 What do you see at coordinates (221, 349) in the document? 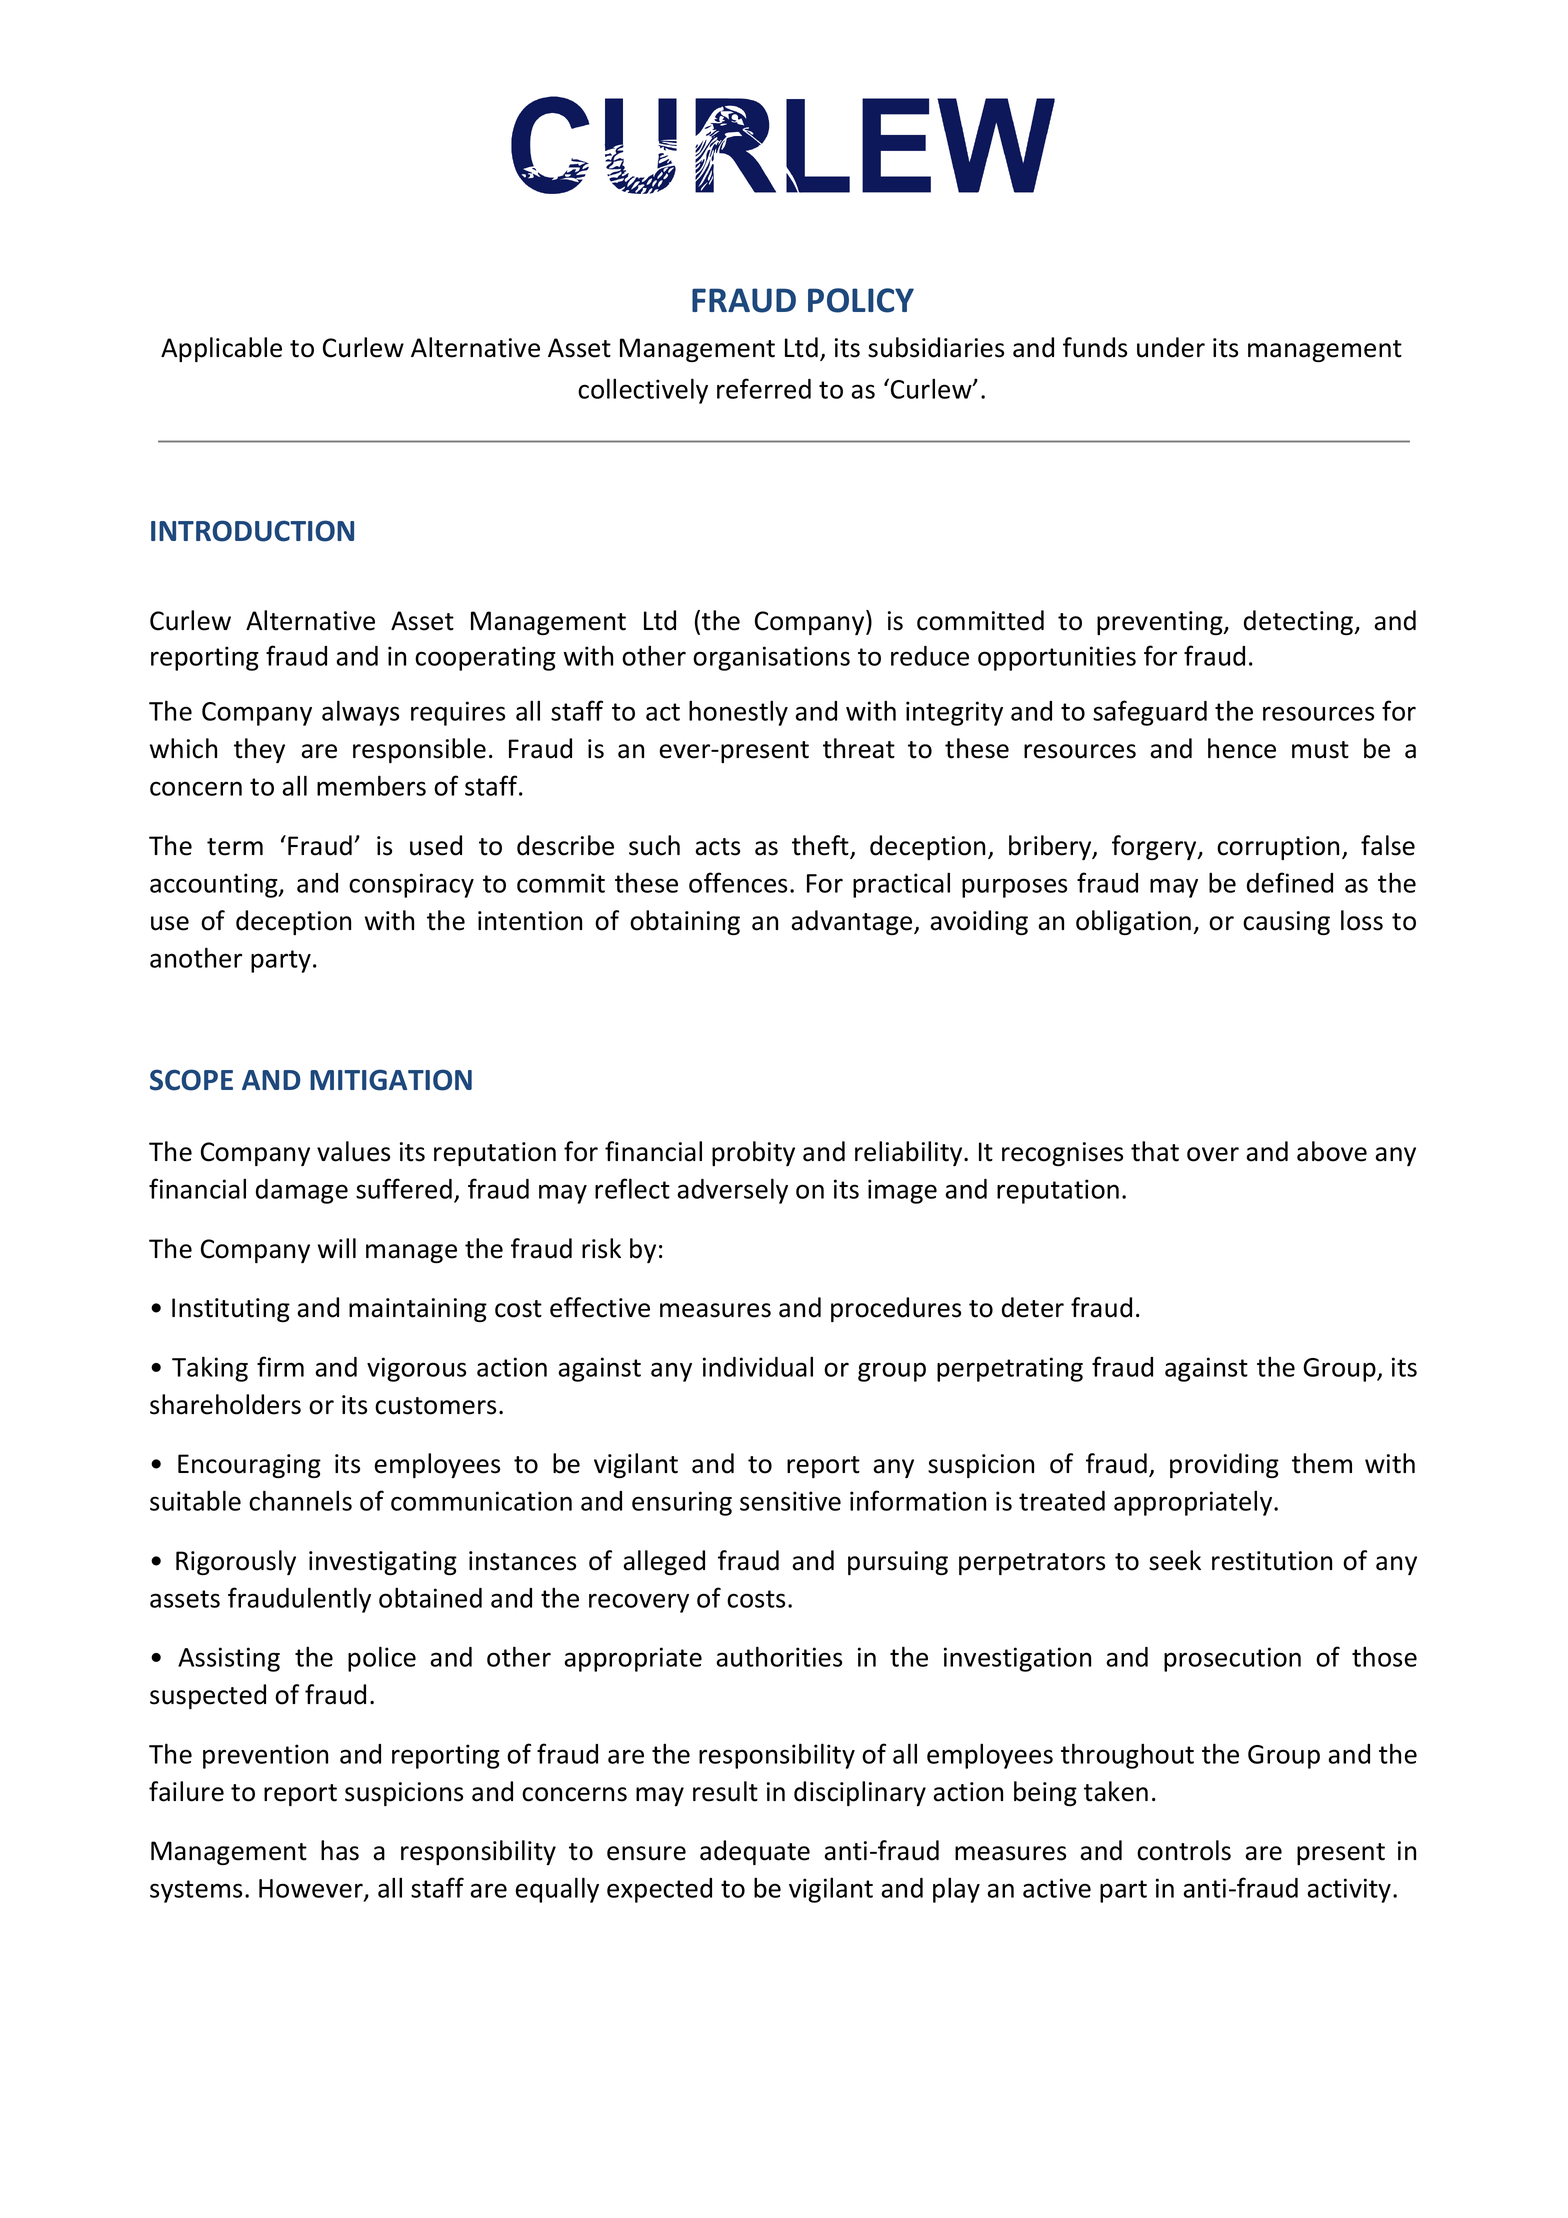
I see `Applicable` at bounding box center [221, 349].
